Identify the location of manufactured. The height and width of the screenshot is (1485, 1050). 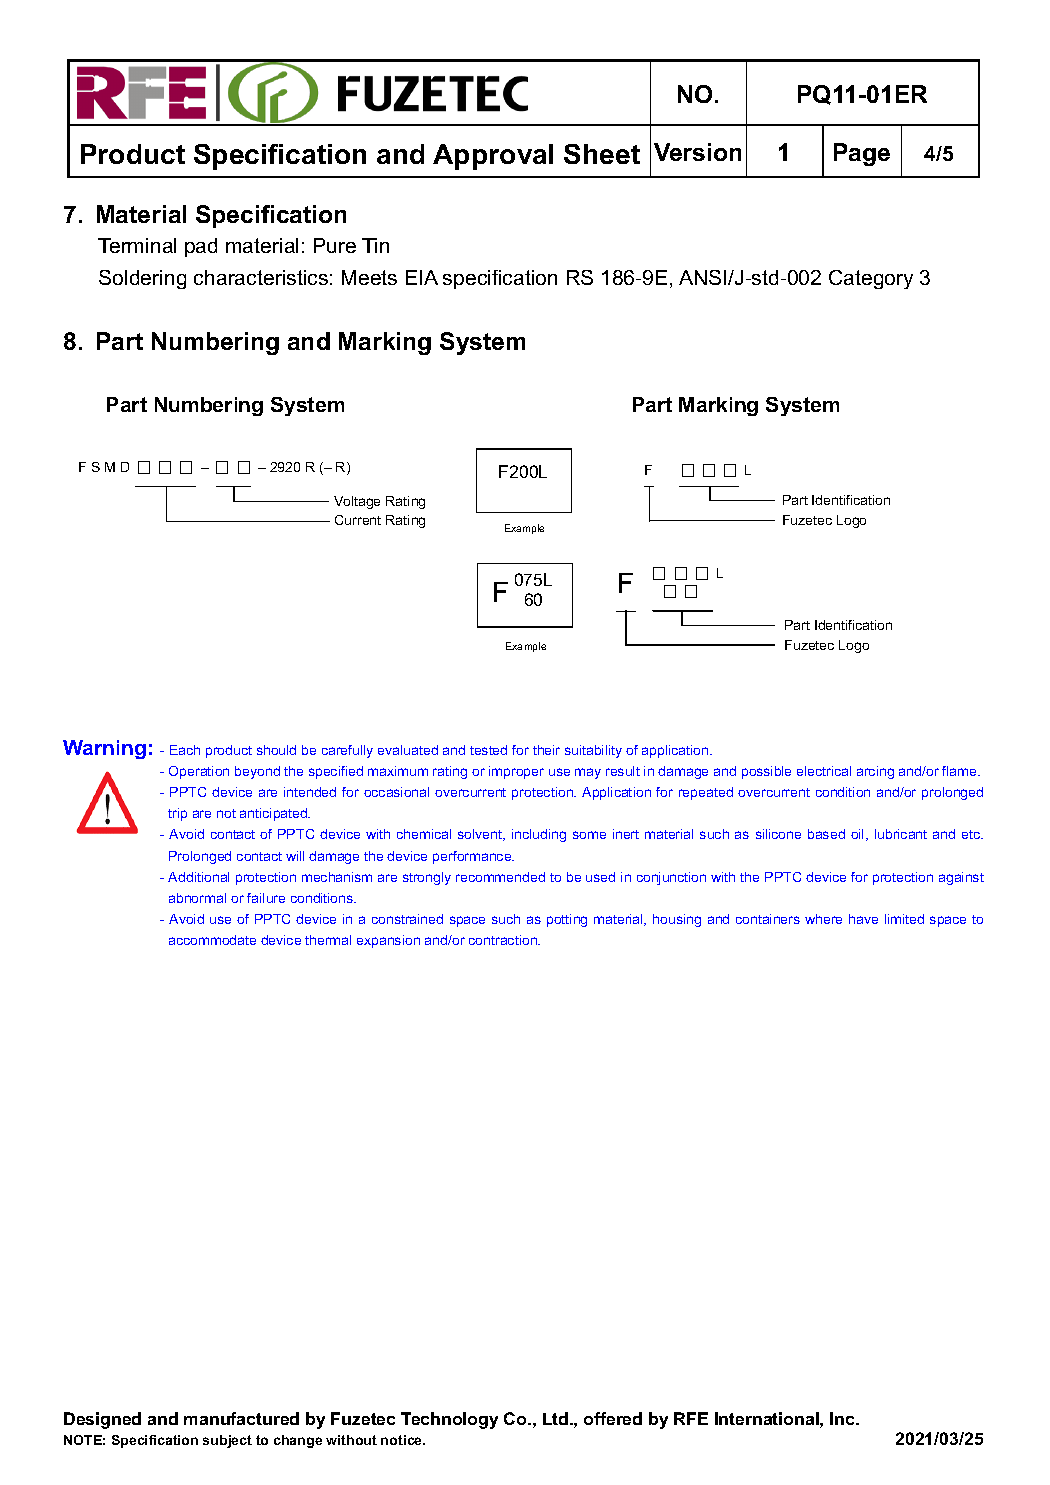
(241, 1418).
